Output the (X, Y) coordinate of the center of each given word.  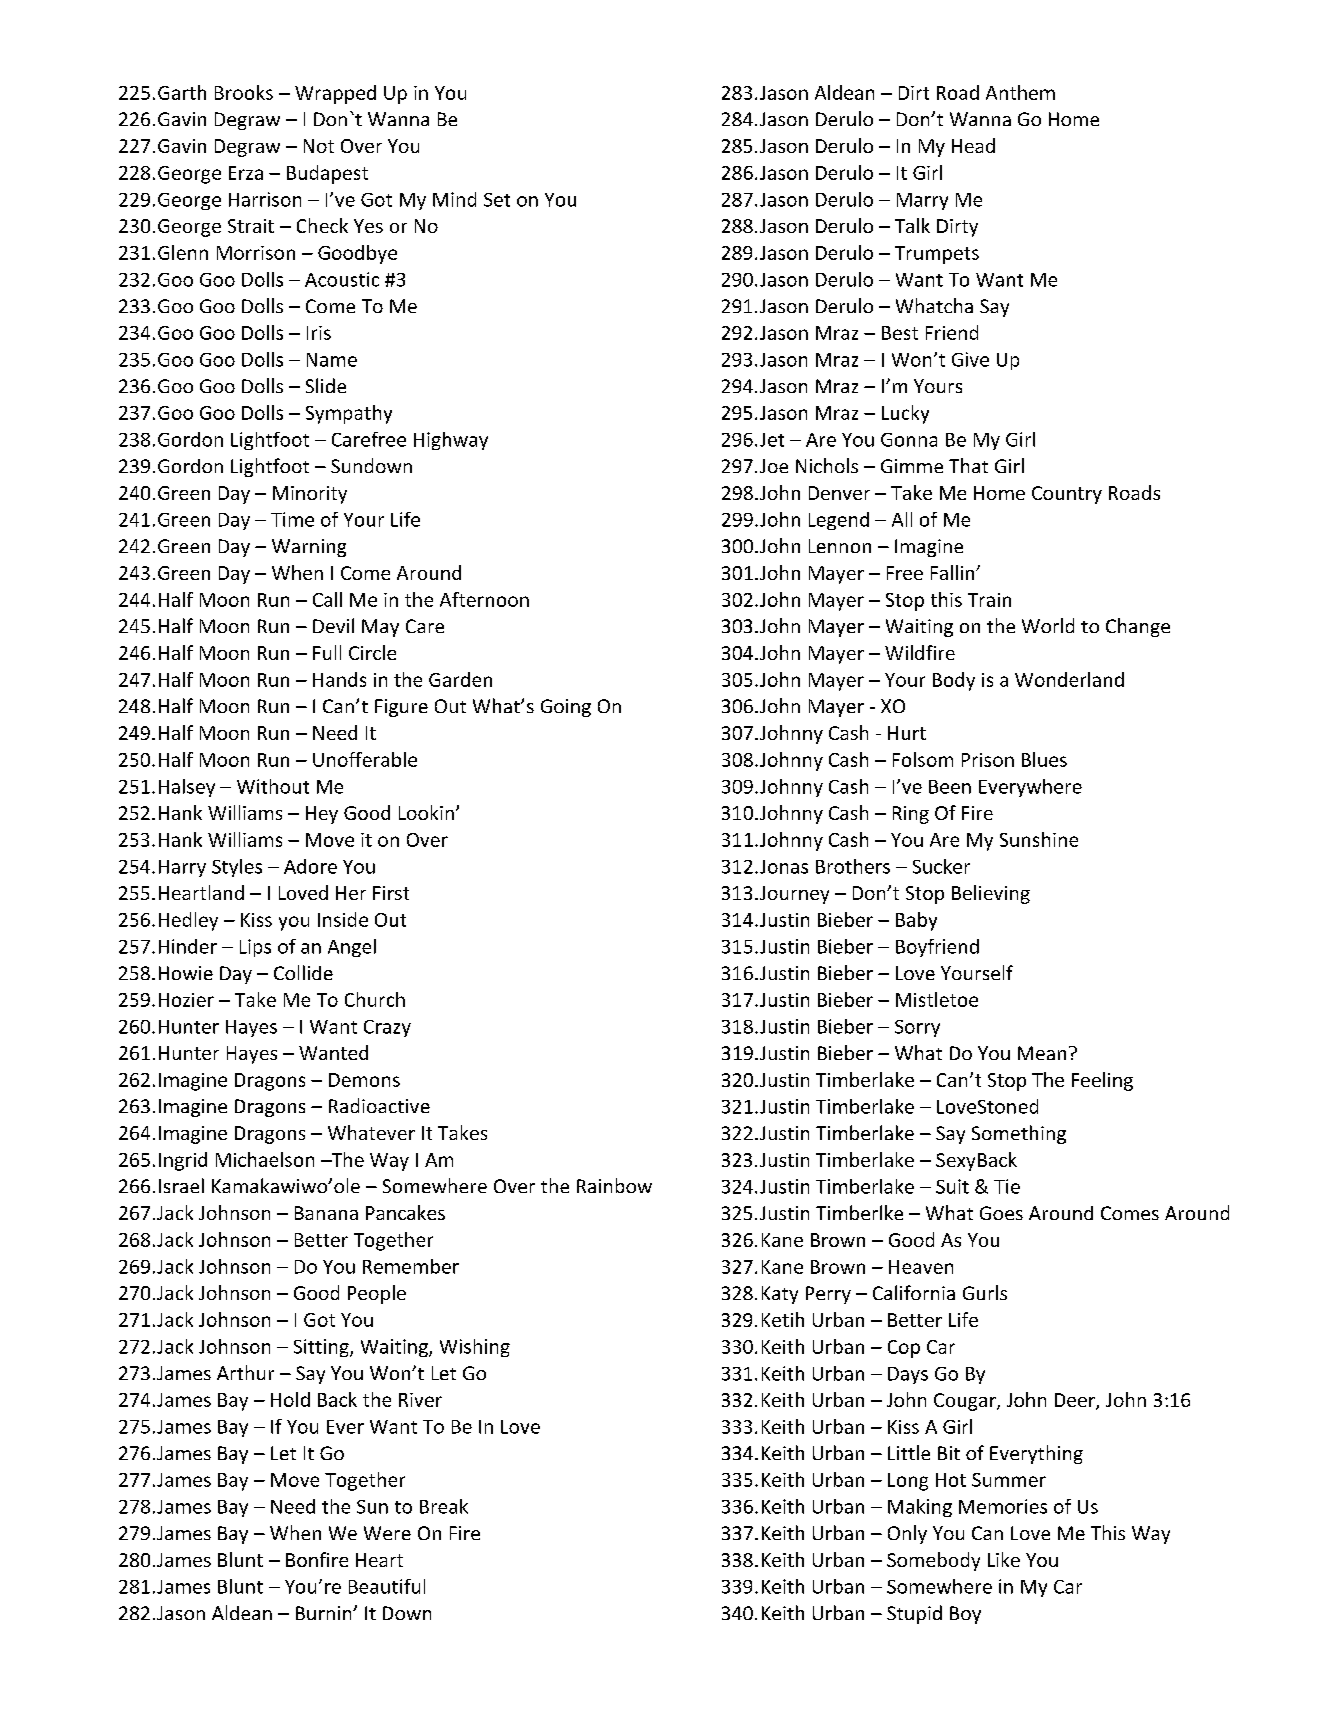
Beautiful (387, 1586)
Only (907, 1534)
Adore (310, 866)
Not (319, 146)
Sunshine (1039, 839)
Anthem (1020, 92)
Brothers (853, 866)
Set (497, 200)
